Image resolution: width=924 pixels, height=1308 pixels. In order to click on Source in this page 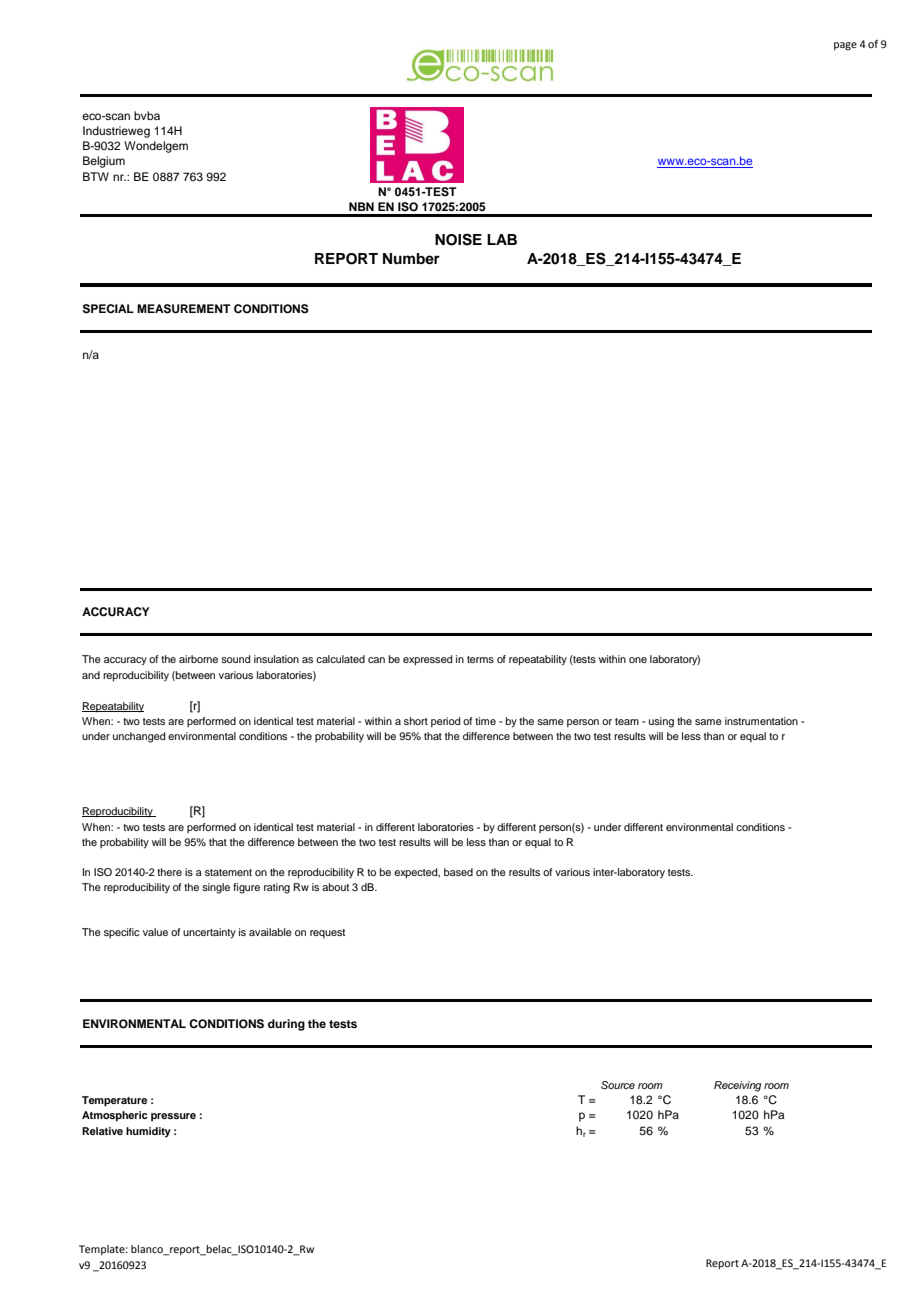, I will do `click(618, 1085)`.
